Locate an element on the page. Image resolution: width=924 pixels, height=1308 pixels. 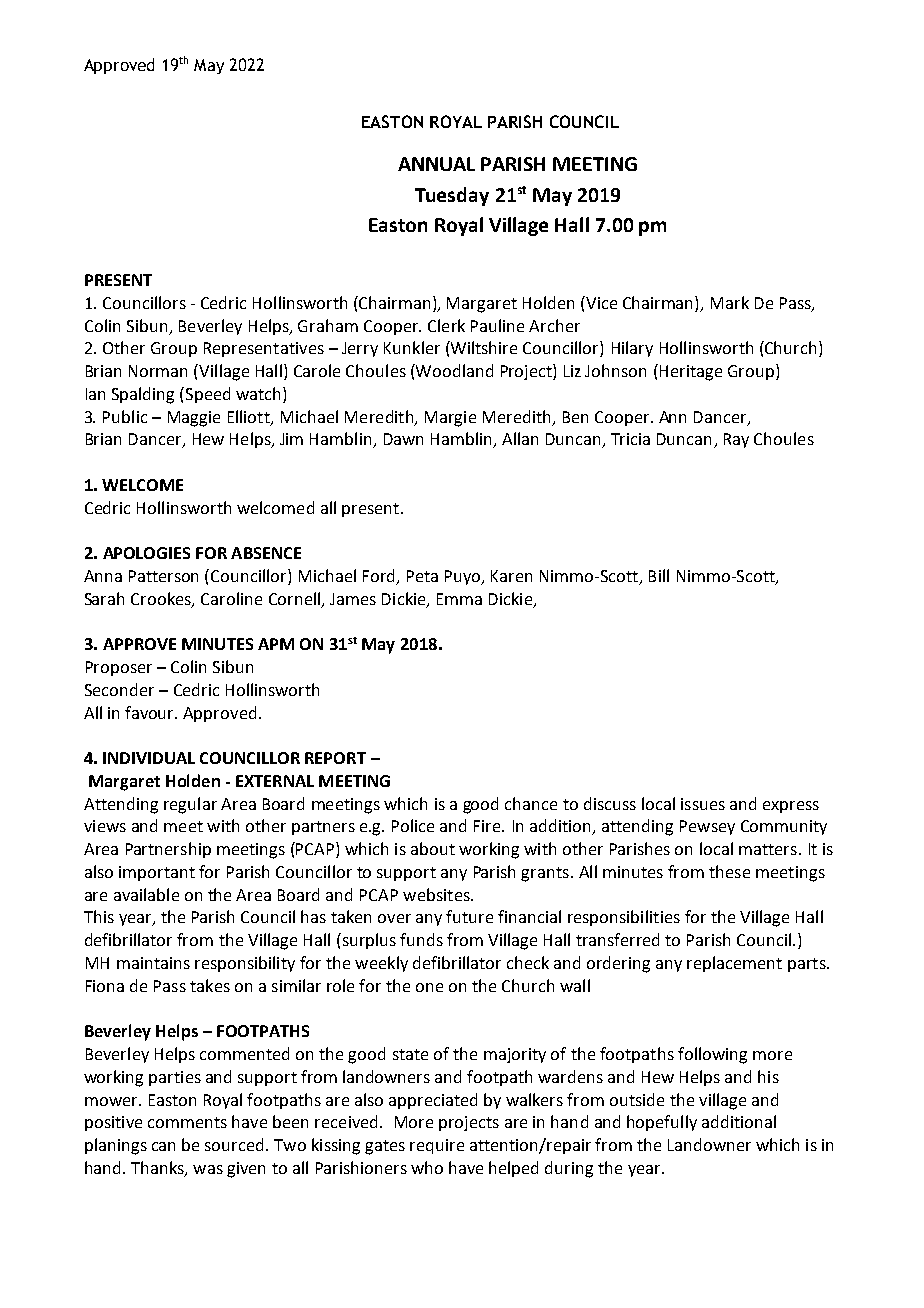
Maggie is located at coordinates (194, 419).
